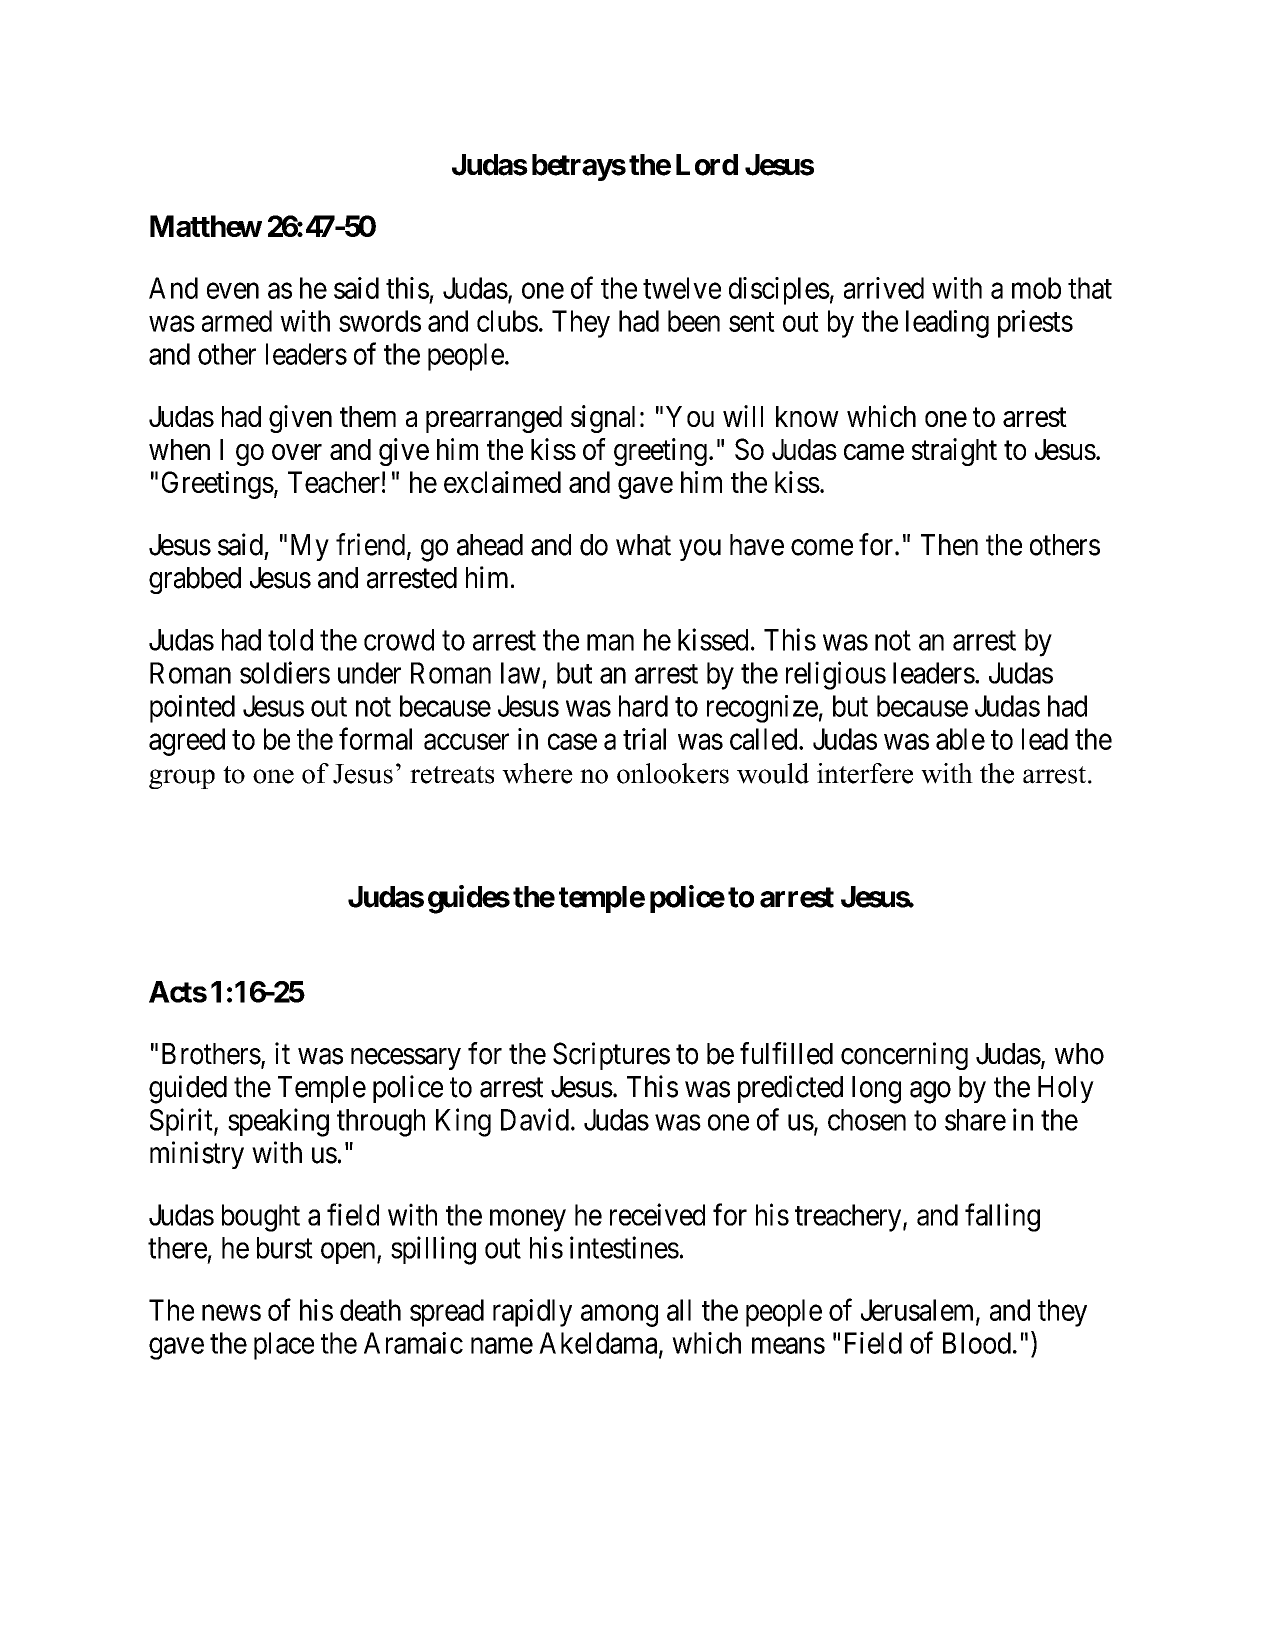  I want to click on place, so click(284, 1346).
